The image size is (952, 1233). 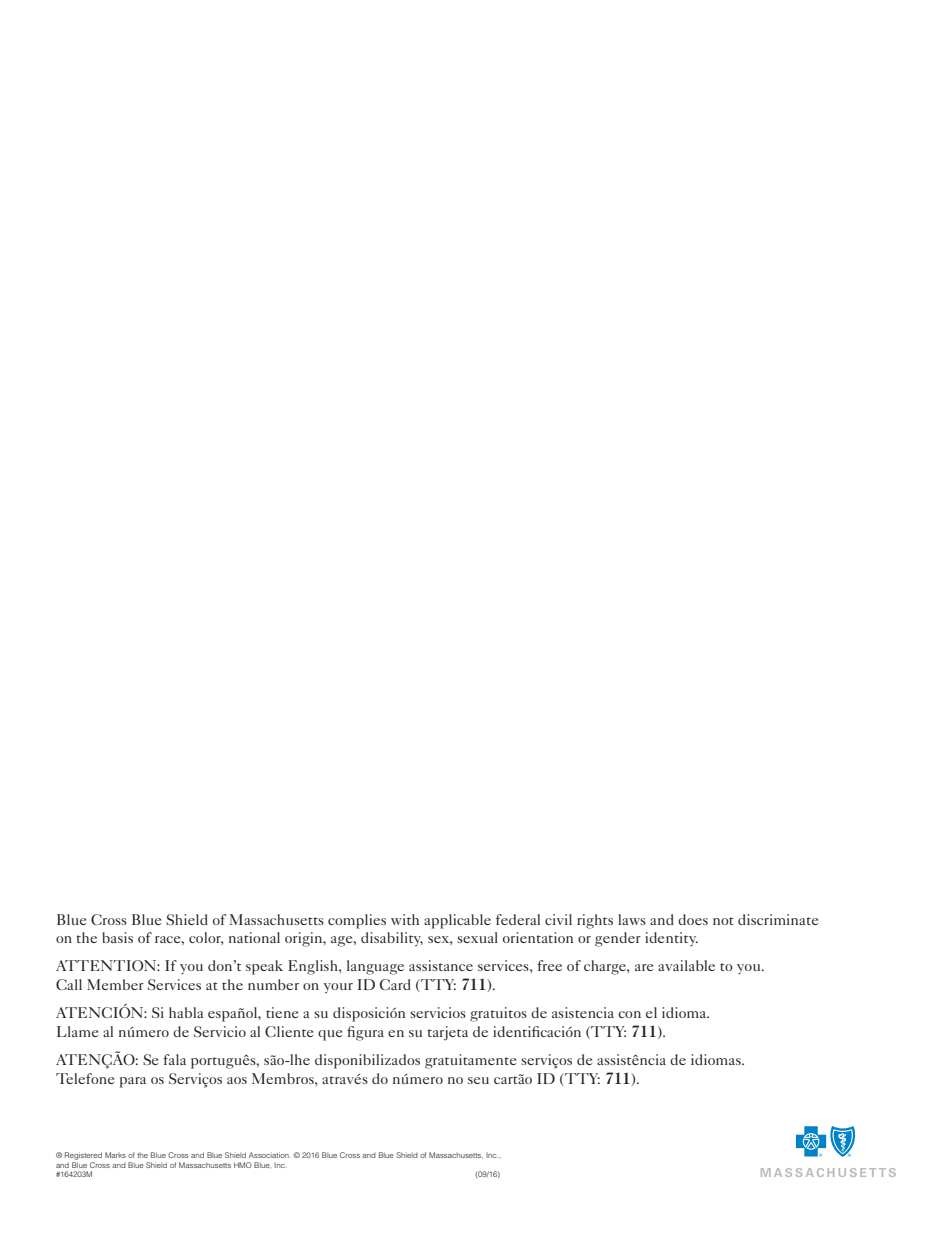 I want to click on does, so click(x=693, y=919).
